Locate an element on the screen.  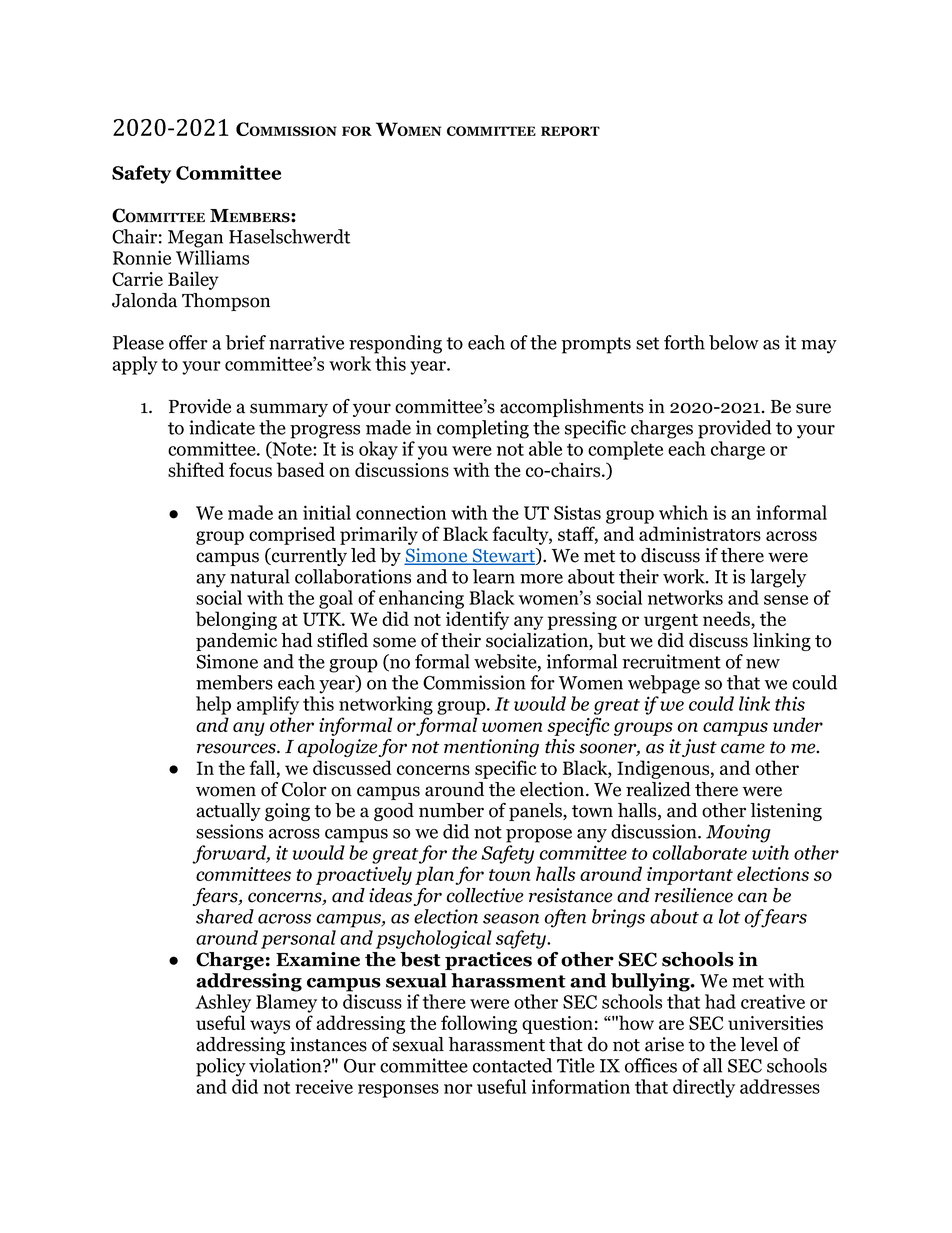
REPORT is located at coordinates (570, 131).
